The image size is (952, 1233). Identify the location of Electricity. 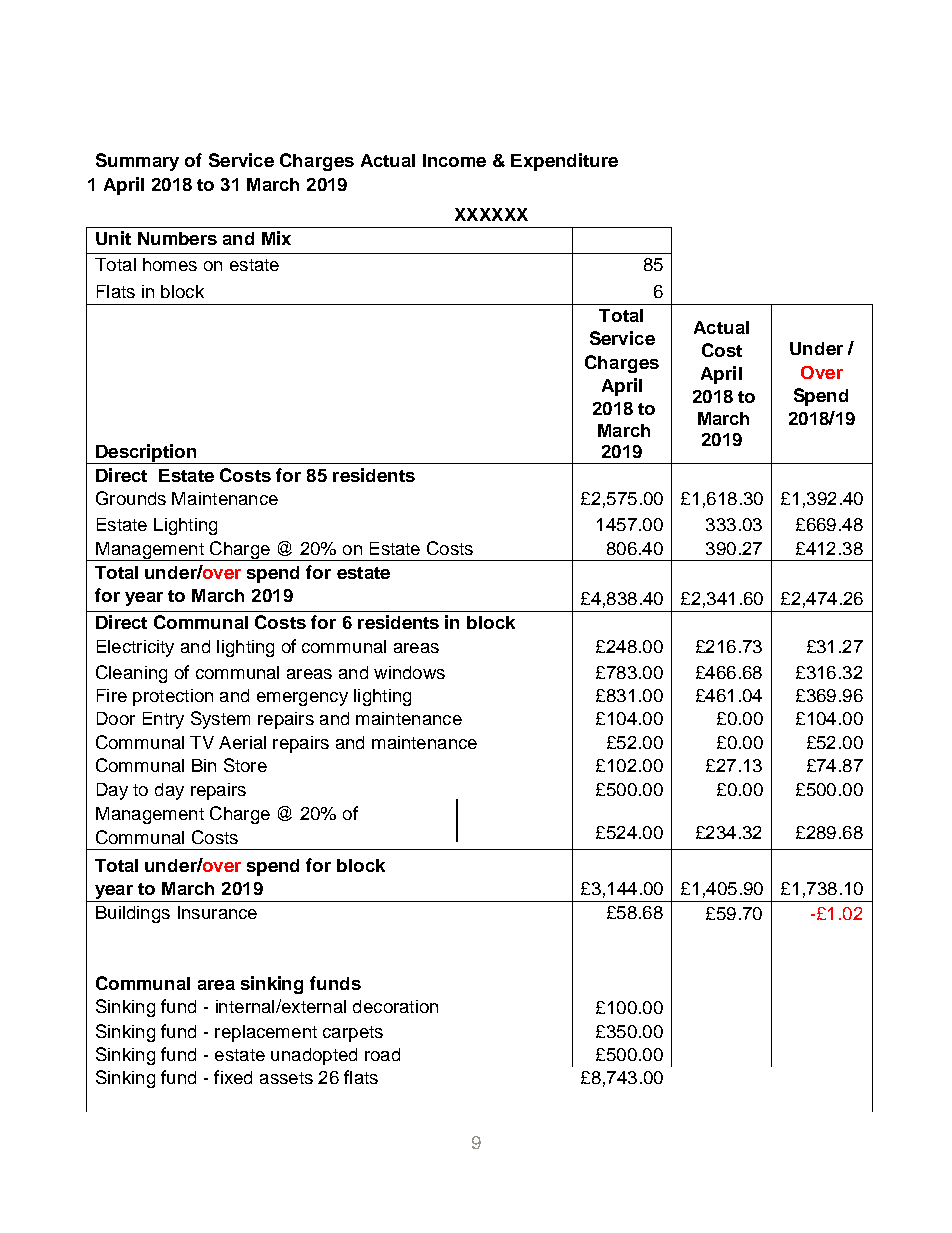
(135, 648).
